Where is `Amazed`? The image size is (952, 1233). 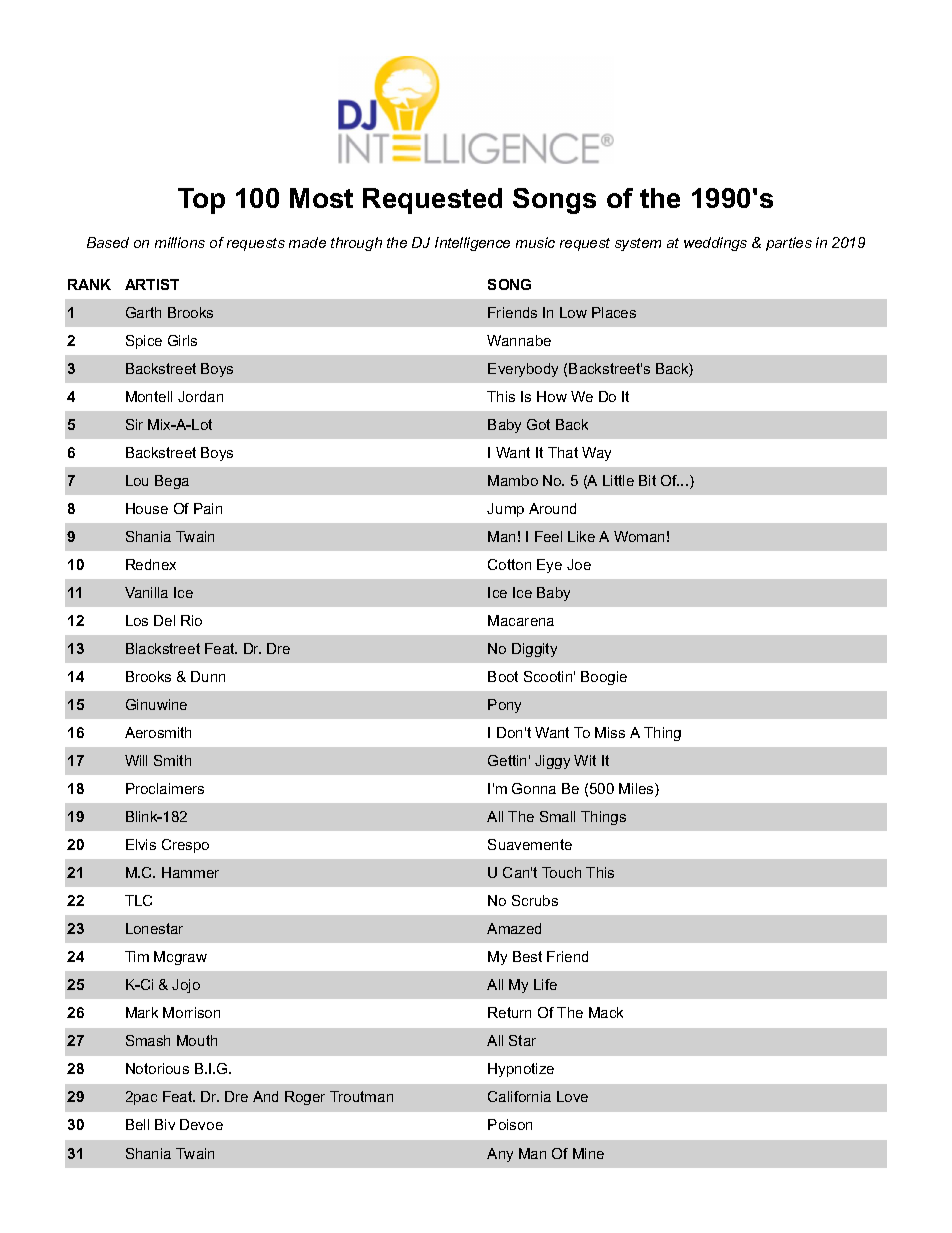 Amazed is located at coordinates (514, 928).
